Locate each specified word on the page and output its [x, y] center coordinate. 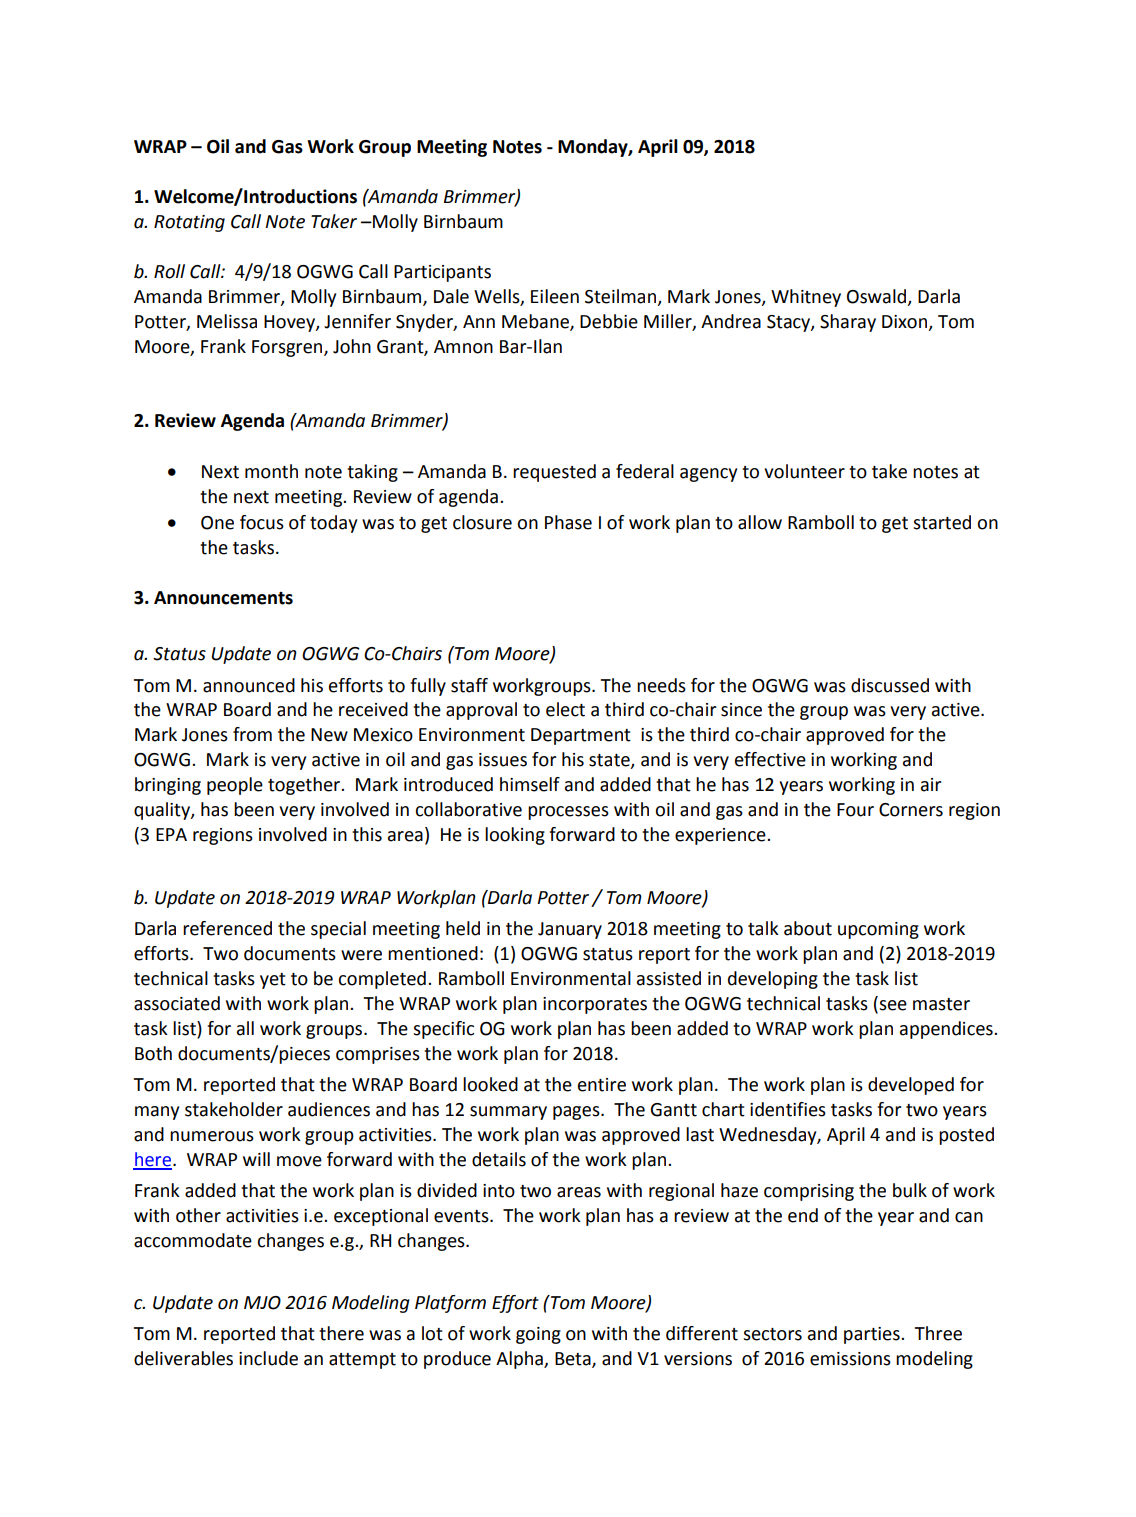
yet [273, 981]
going [538, 1335]
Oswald [878, 297]
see [893, 1005]
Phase [568, 522]
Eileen [555, 296]
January [570, 930]
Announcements [223, 598]
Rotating [189, 223]
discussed [890, 685]
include [268, 1358]
